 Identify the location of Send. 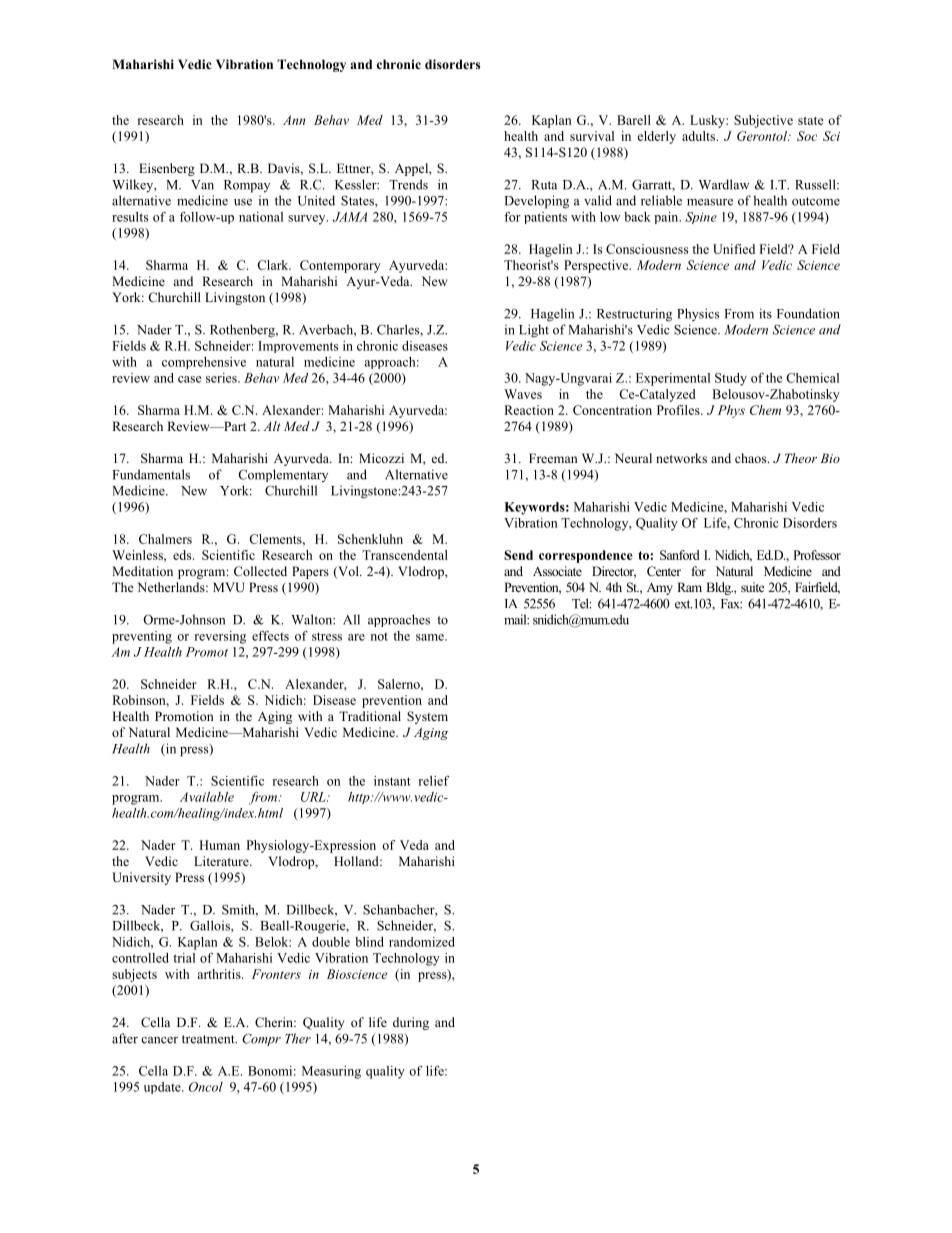
(518, 555).
